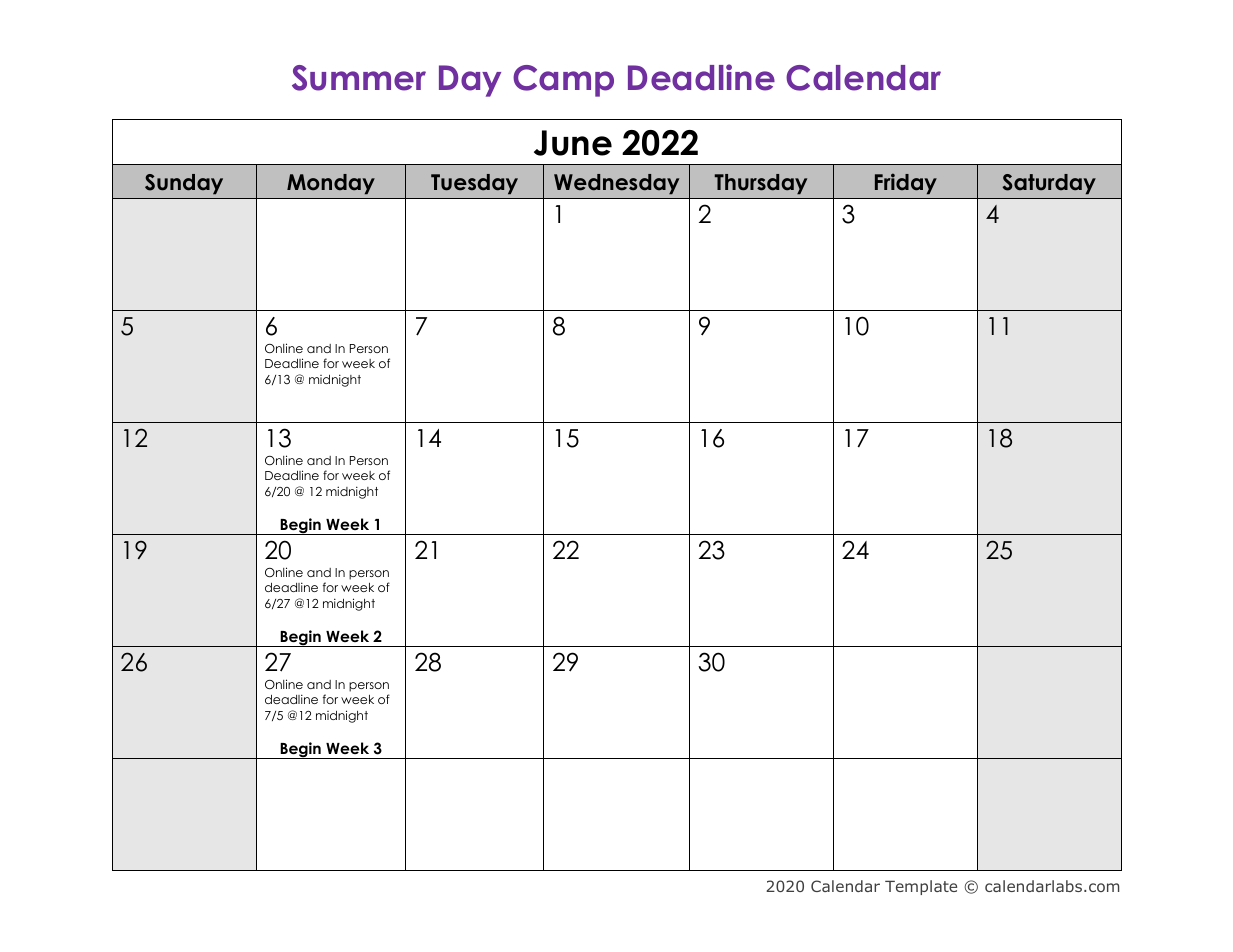 The image size is (1233, 952). What do you see at coordinates (359, 78) in the screenshot?
I see `Summer` at bounding box center [359, 78].
